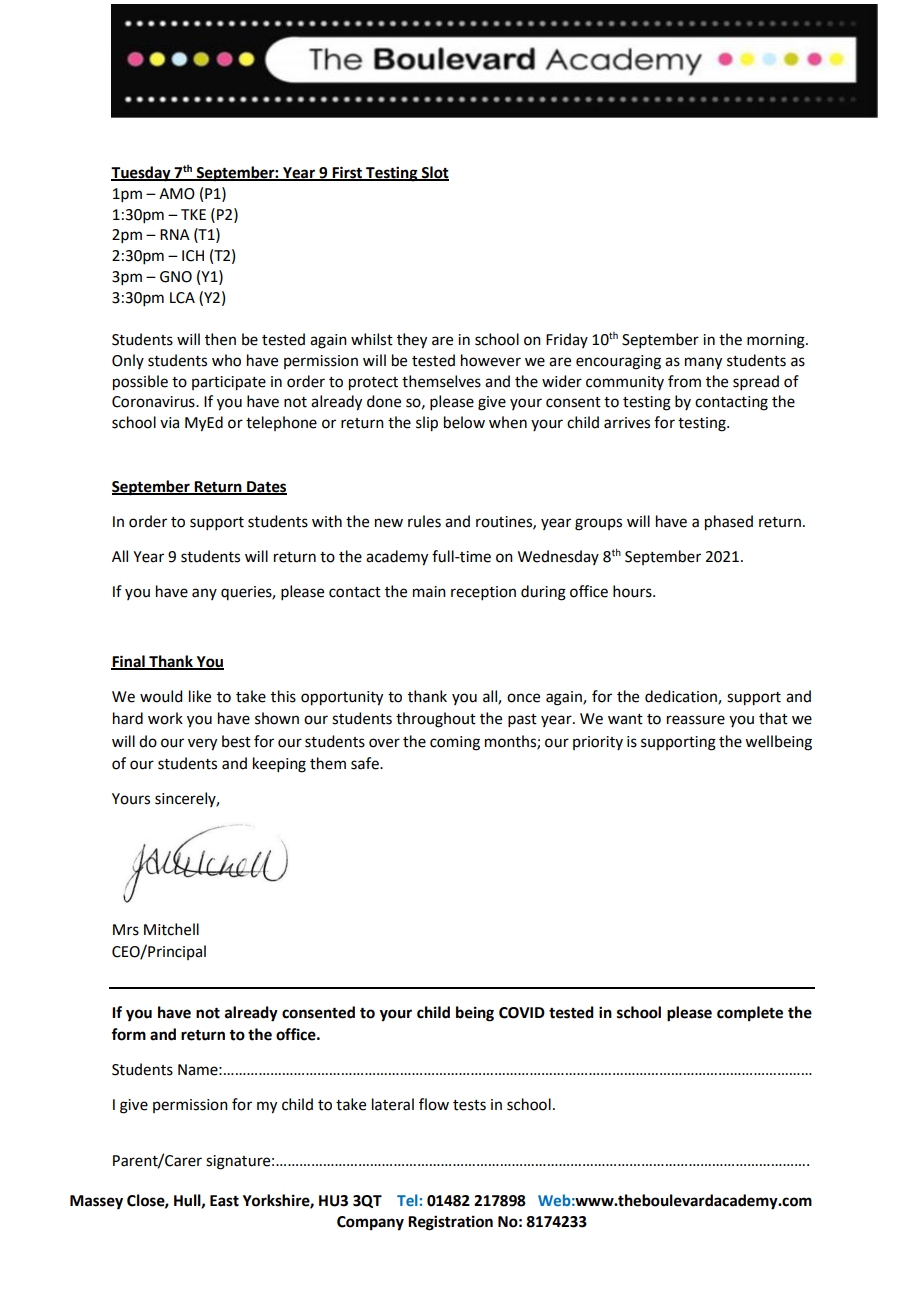 This document has width=924, height=1308. Describe the element at coordinates (177, 194) in the document. I see `AMO` at that location.
